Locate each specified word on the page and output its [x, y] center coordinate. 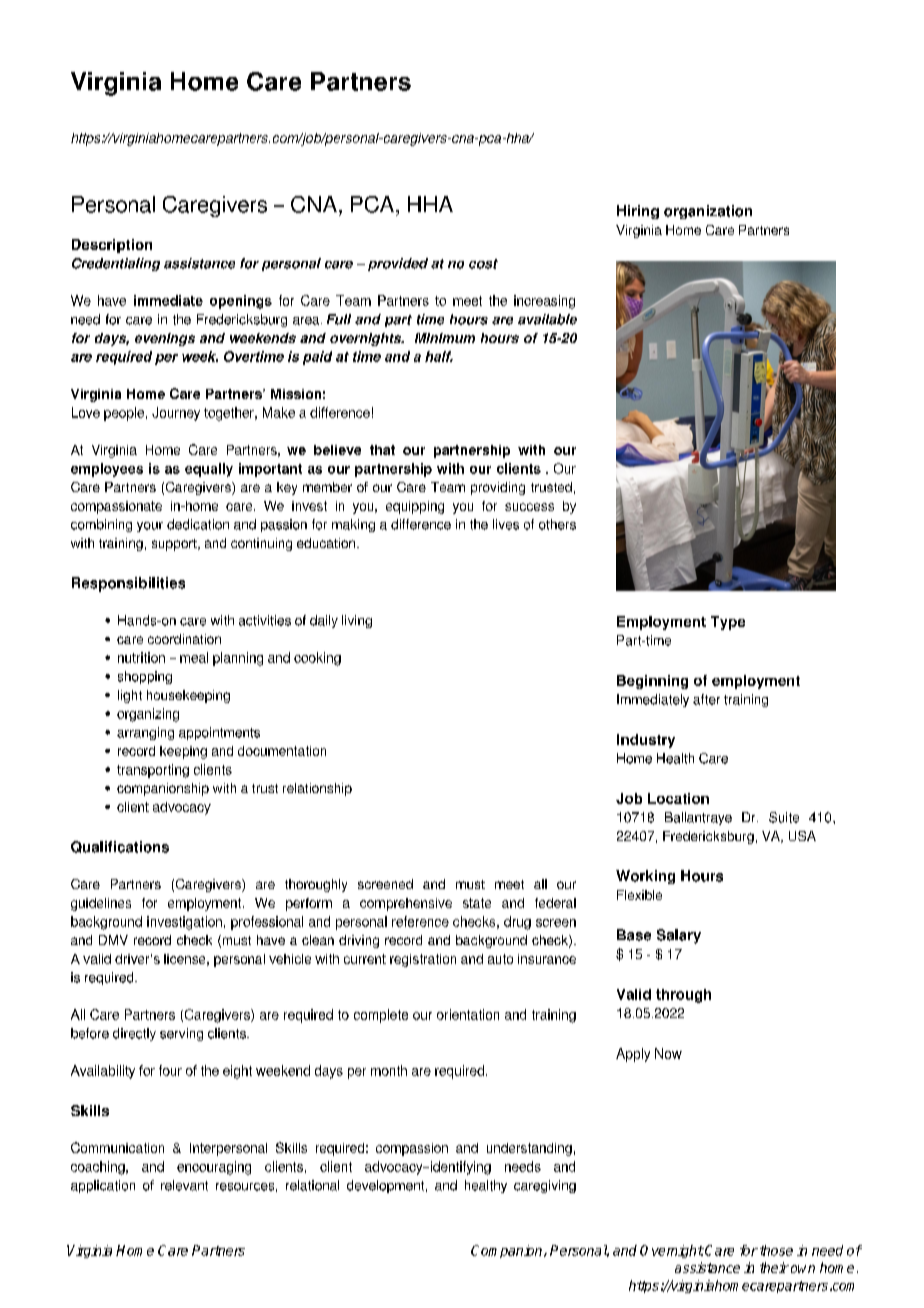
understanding [529, 1149]
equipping [415, 507]
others [557, 524]
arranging [145, 733]
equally [209, 470]
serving [181, 1034]
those [776, 1250]
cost [483, 264]
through [683, 996]
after [706, 699]
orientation [468, 1014]
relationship [317, 789]
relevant [184, 1185]
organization [708, 212]
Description [112, 246]
